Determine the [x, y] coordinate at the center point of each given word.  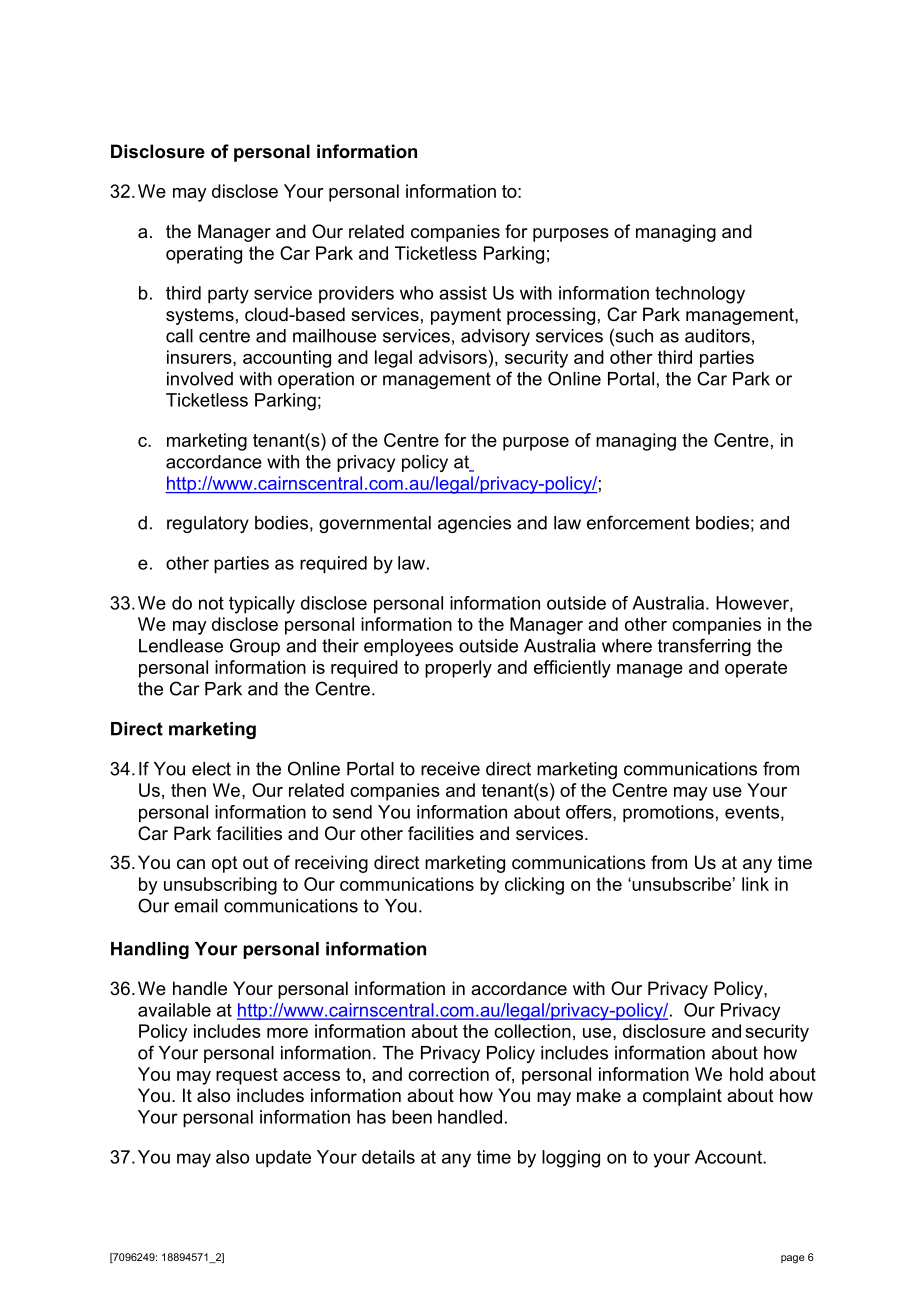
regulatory [208, 524]
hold [746, 1074]
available [174, 1010]
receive [450, 769]
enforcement [638, 522]
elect [211, 769]
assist [463, 293]
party [228, 295]
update [283, 1159]
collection [532, 1031]
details [388, 1157]
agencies [474, 524]
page [793, 1259]
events [752, 812]
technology [700, 295]
